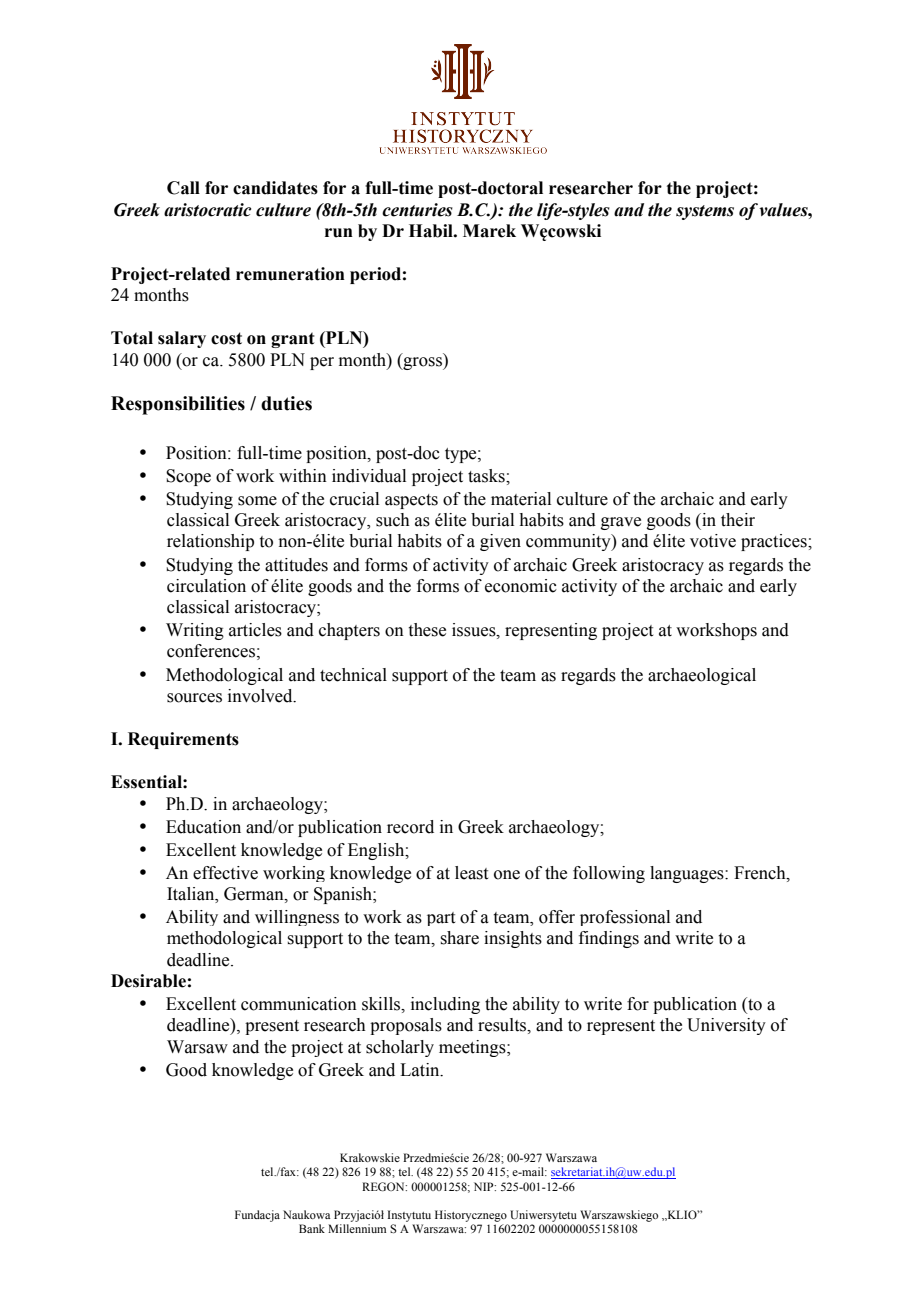 The height and width of the page is (1308, 924). Describe the element at coordinates (357, 1228) in the page. I see `Millennium` at that location.
